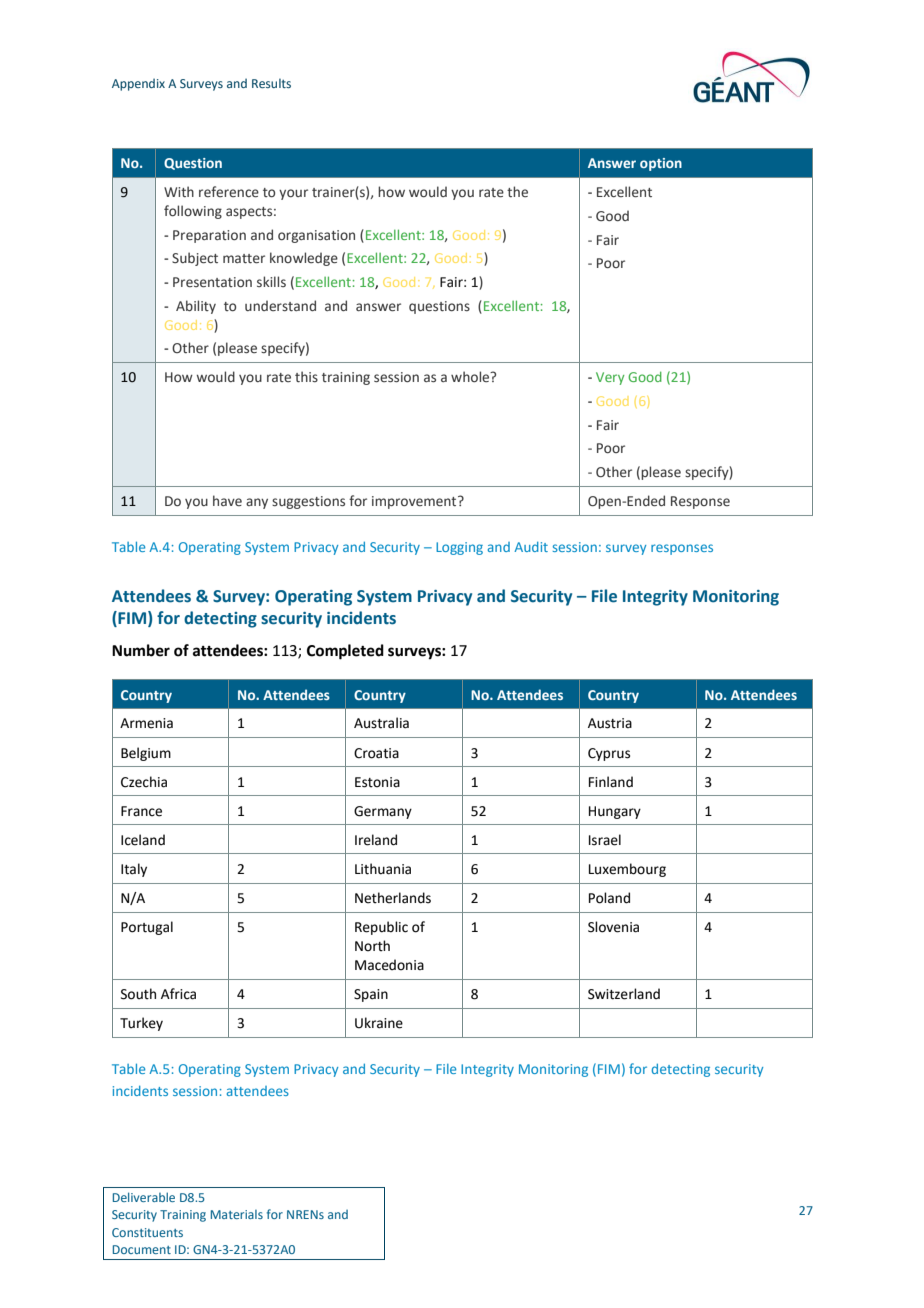 Image resolution: width=924 pixels, height=1308 pixels. I want to click on whole, so click(471, 376).
